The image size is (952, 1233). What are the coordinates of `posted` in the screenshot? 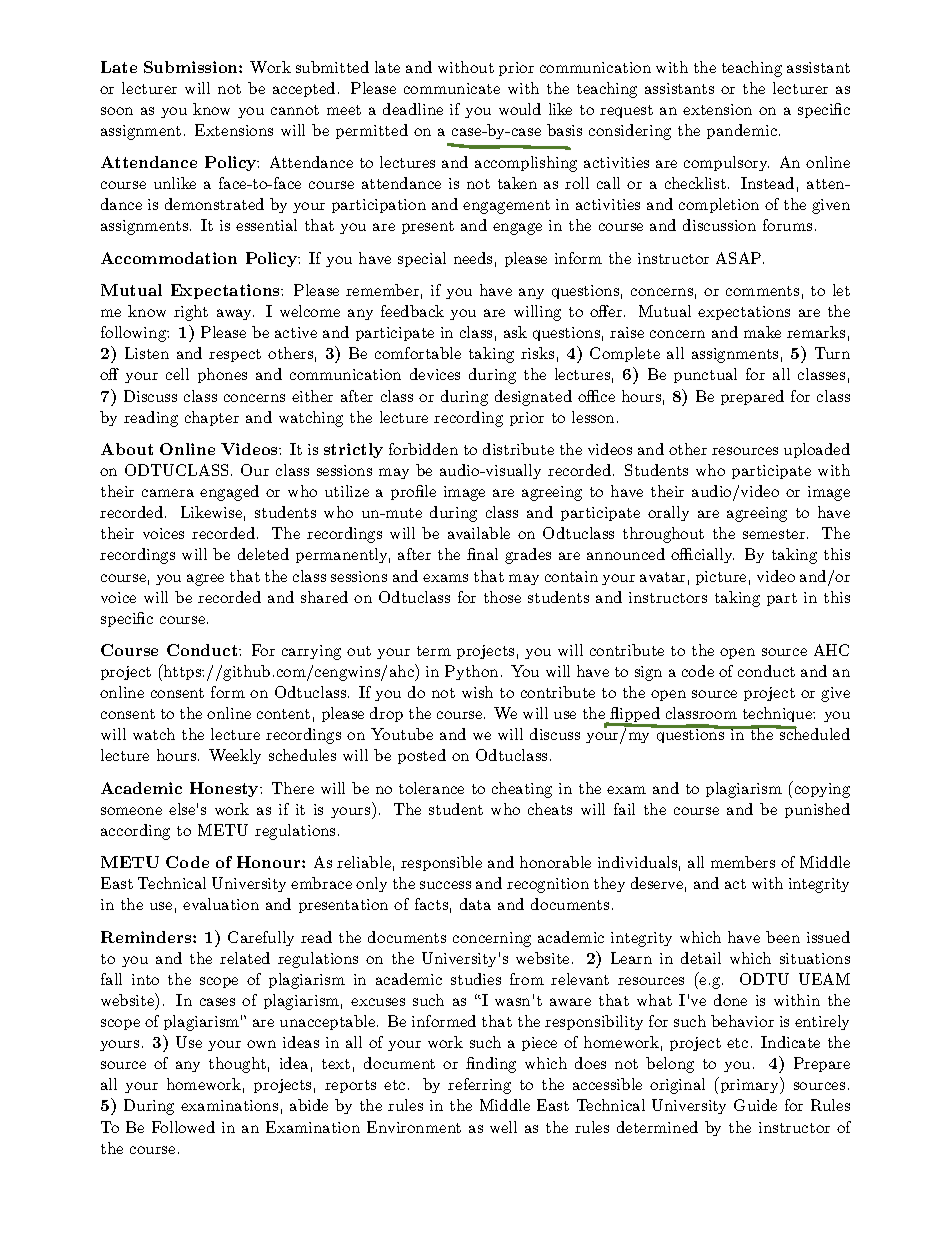 It's located at (422, 756).
